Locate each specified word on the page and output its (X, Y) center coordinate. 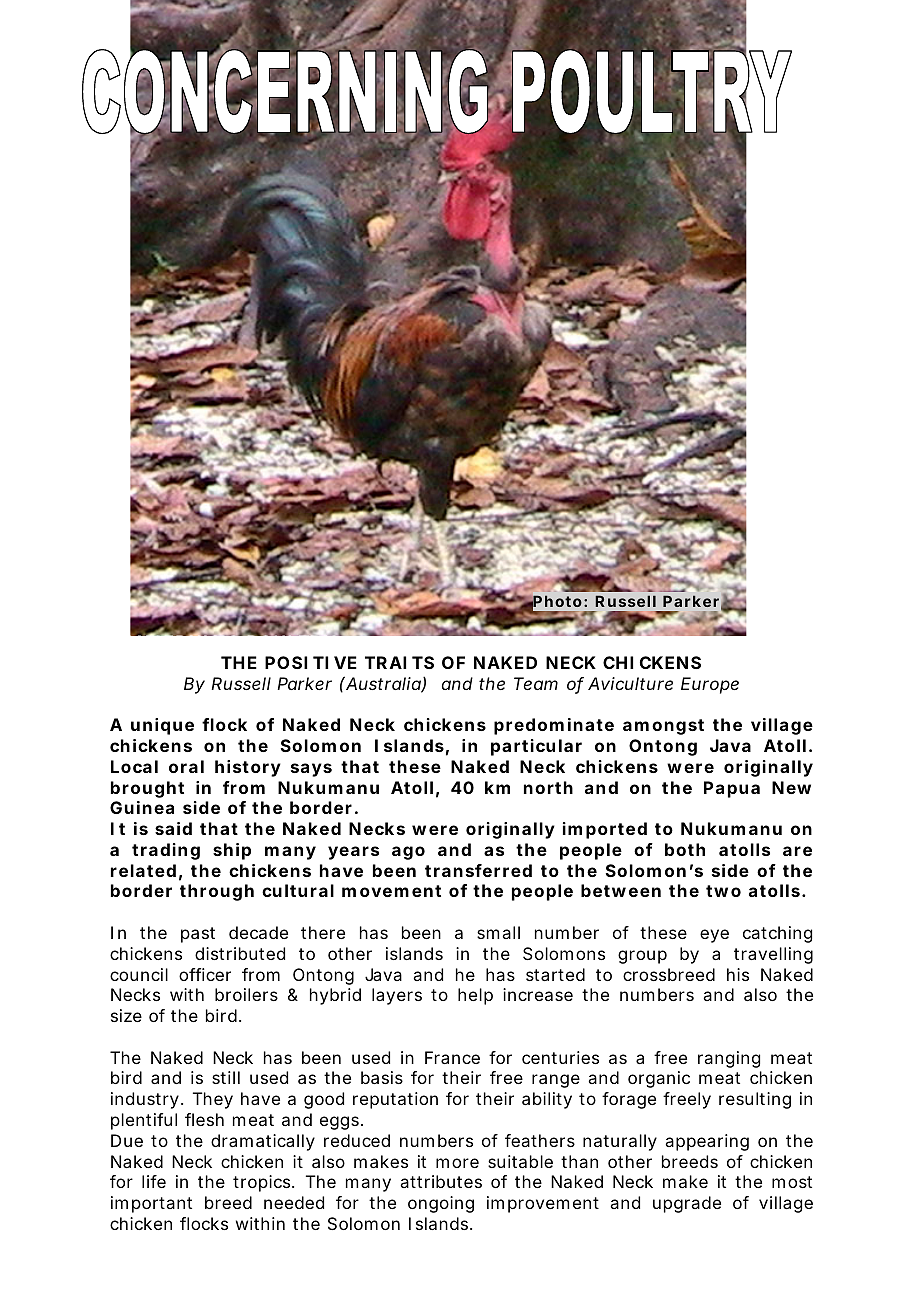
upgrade (687, 1204)
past (198, 935)
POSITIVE (311, 662)
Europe (710, 685)
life (154, 1181)
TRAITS (399, 662)
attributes (441, 1181)
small (498, 932)
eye (714, 936)
